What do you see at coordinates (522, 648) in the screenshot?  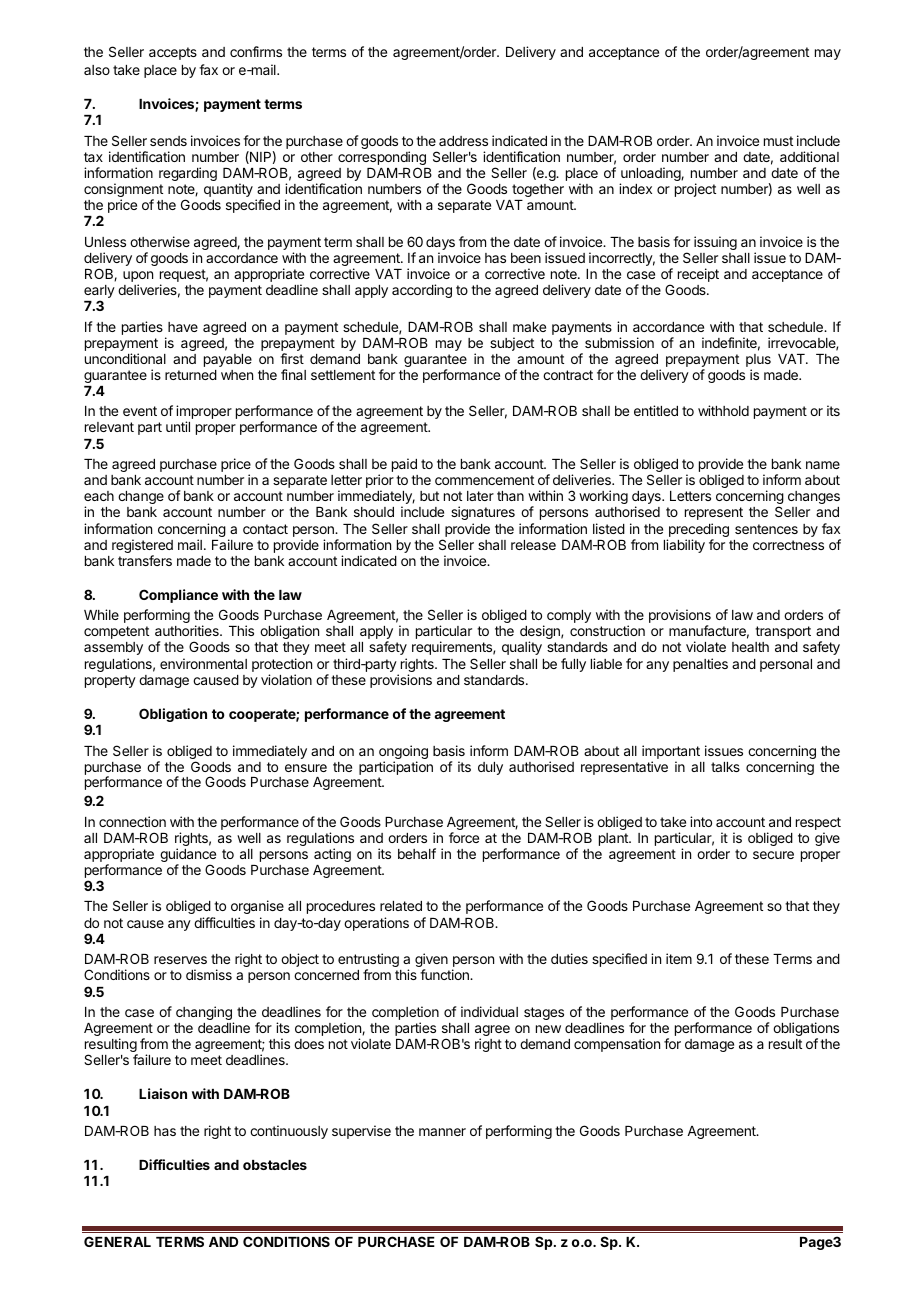 I see `quality` at bounding box center [522, 648].
